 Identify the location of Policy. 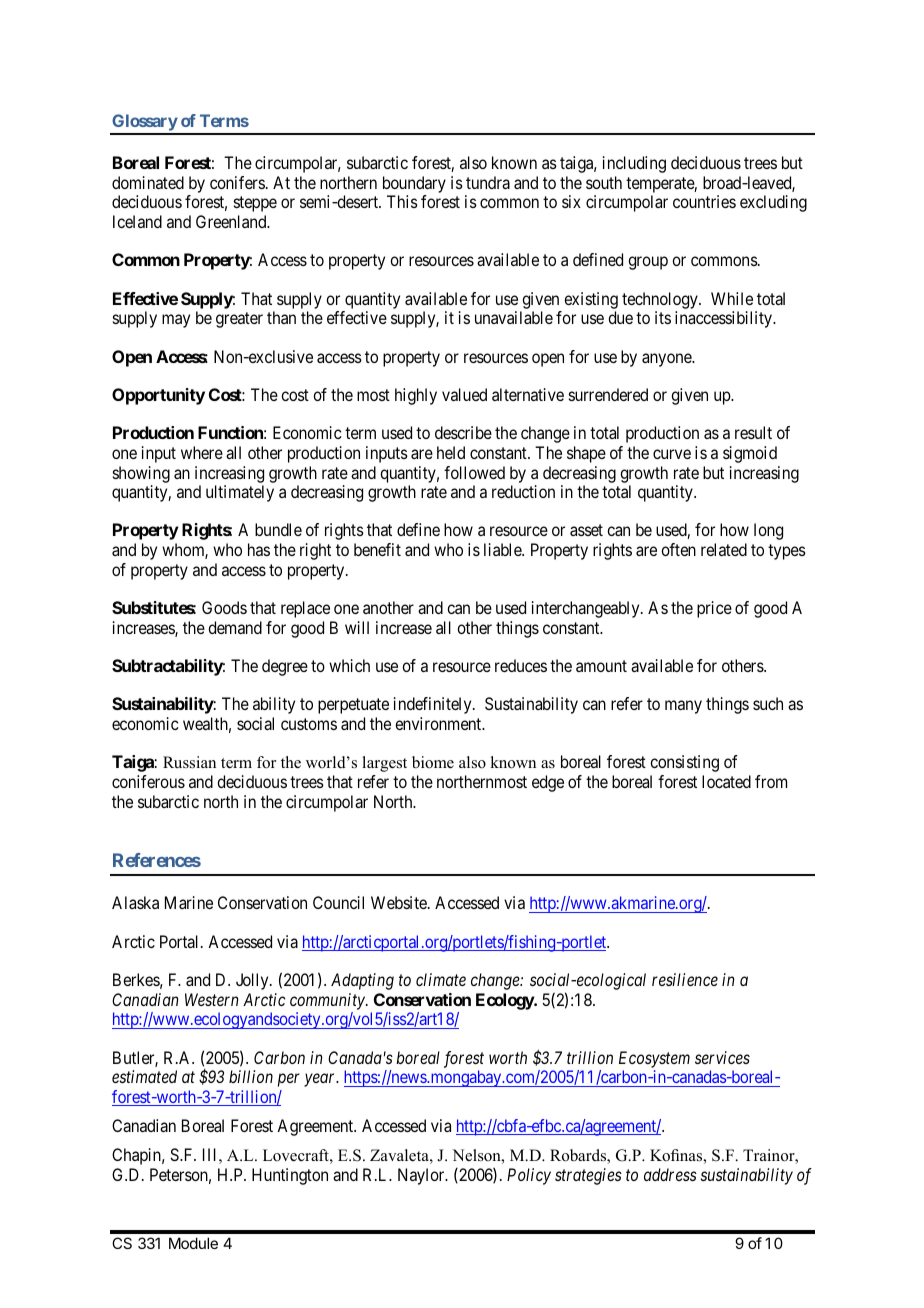
(529, 1176).
